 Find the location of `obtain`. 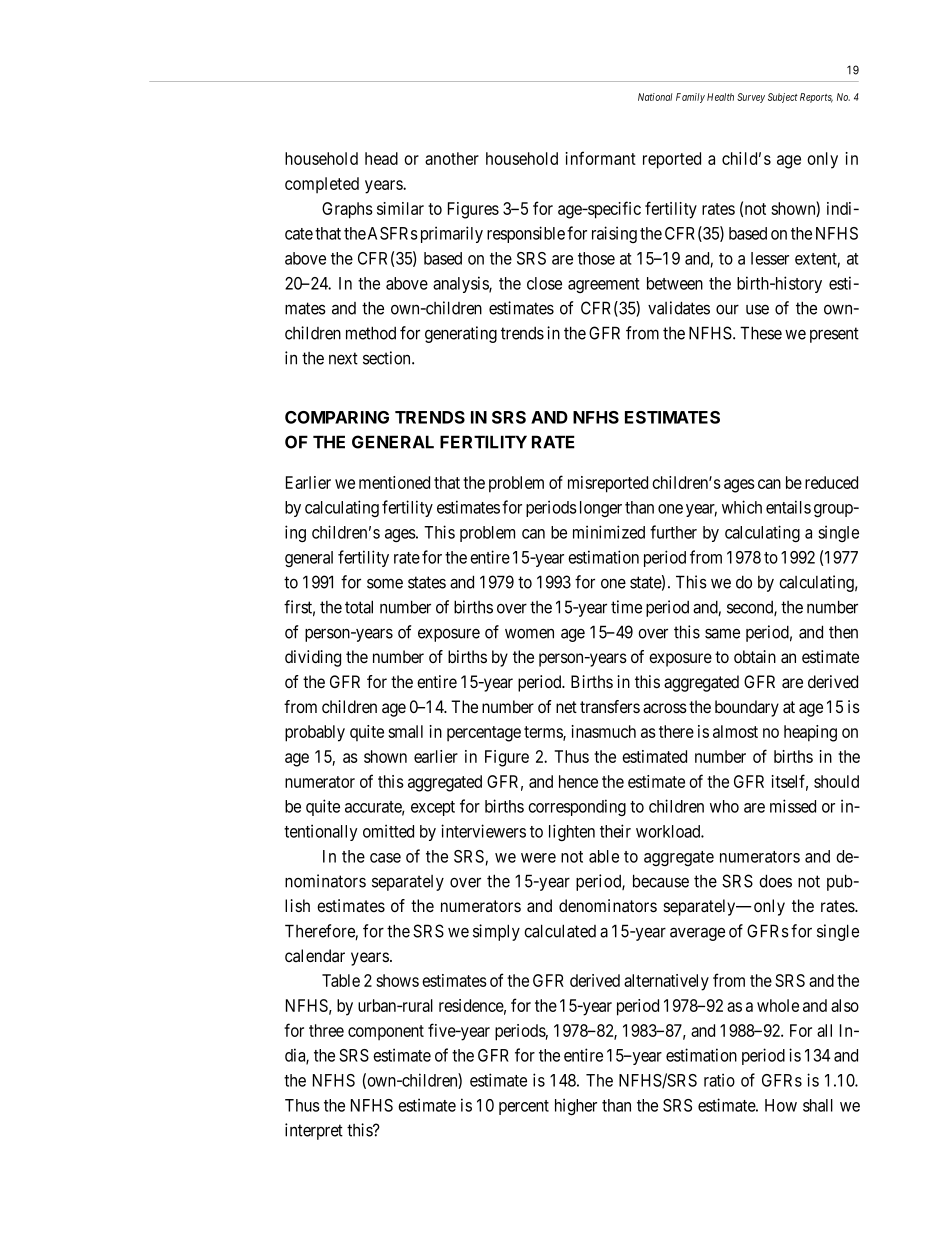

obtain is located at coordinates (755, 657).
